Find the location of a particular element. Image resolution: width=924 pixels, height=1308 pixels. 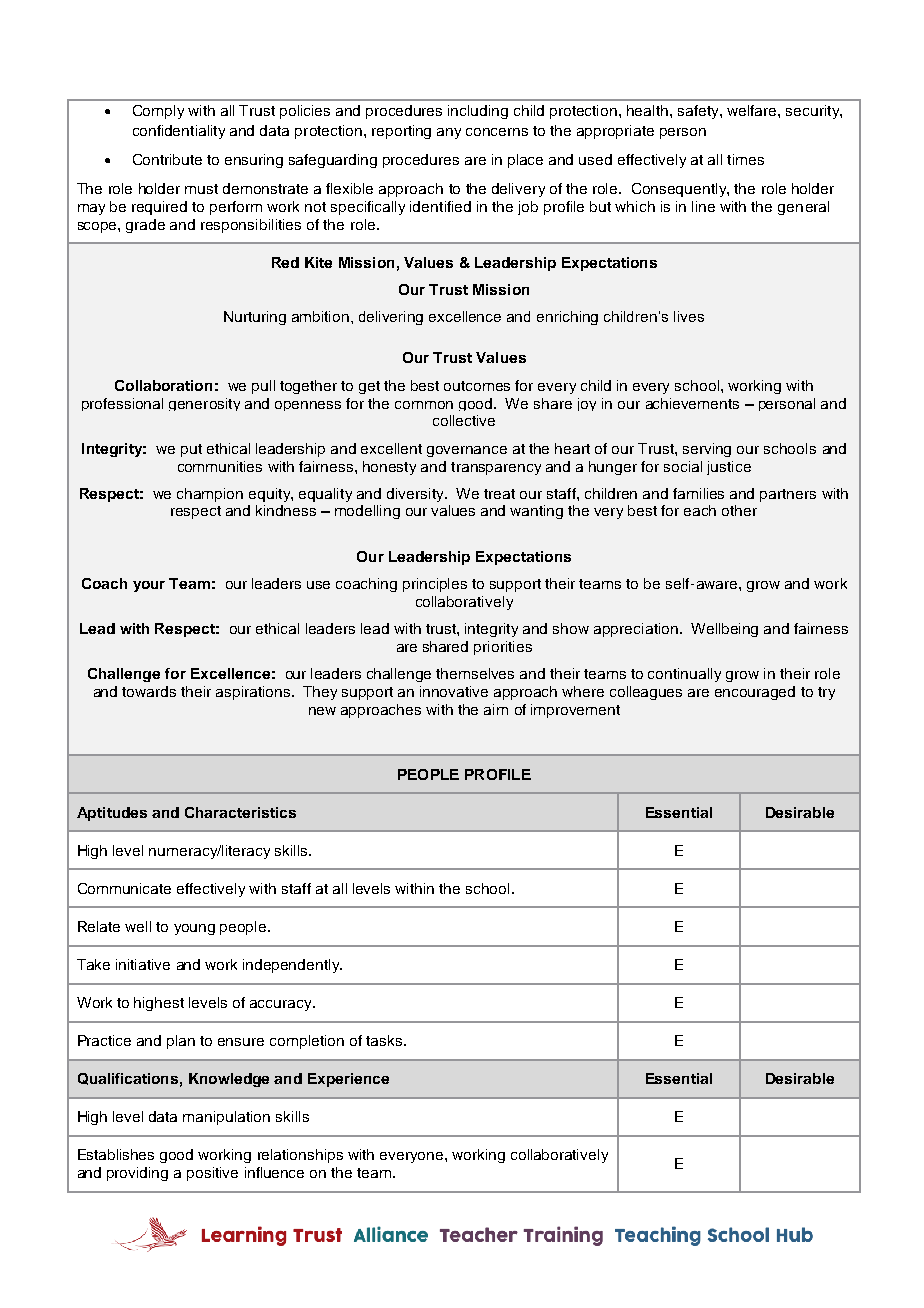

Experience is located at coordinates (348, 1080).
